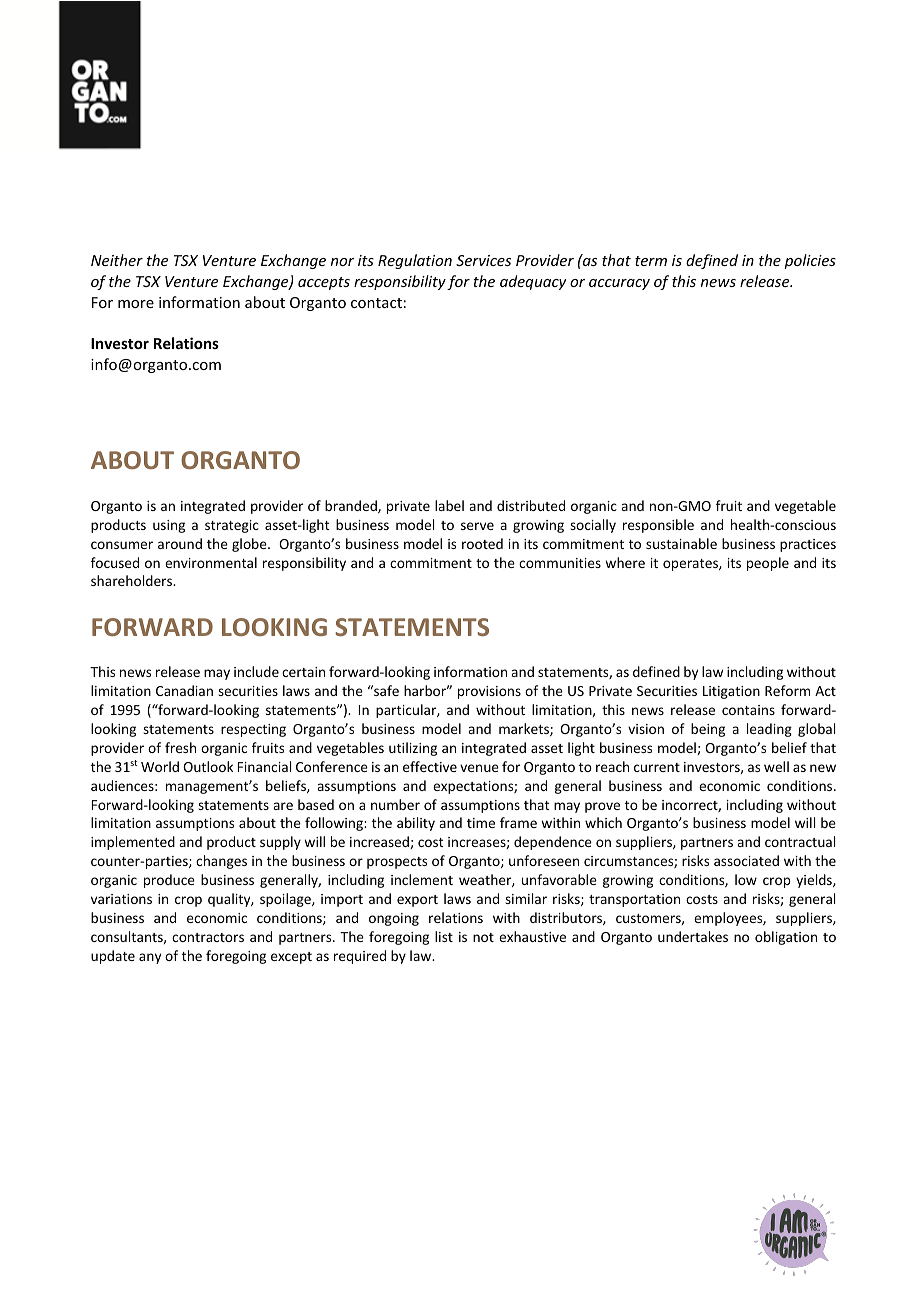 This document has width=924, height=1308. Describe the element at coordinates (693, 936) in the document. I see `undertakes` at that location.
